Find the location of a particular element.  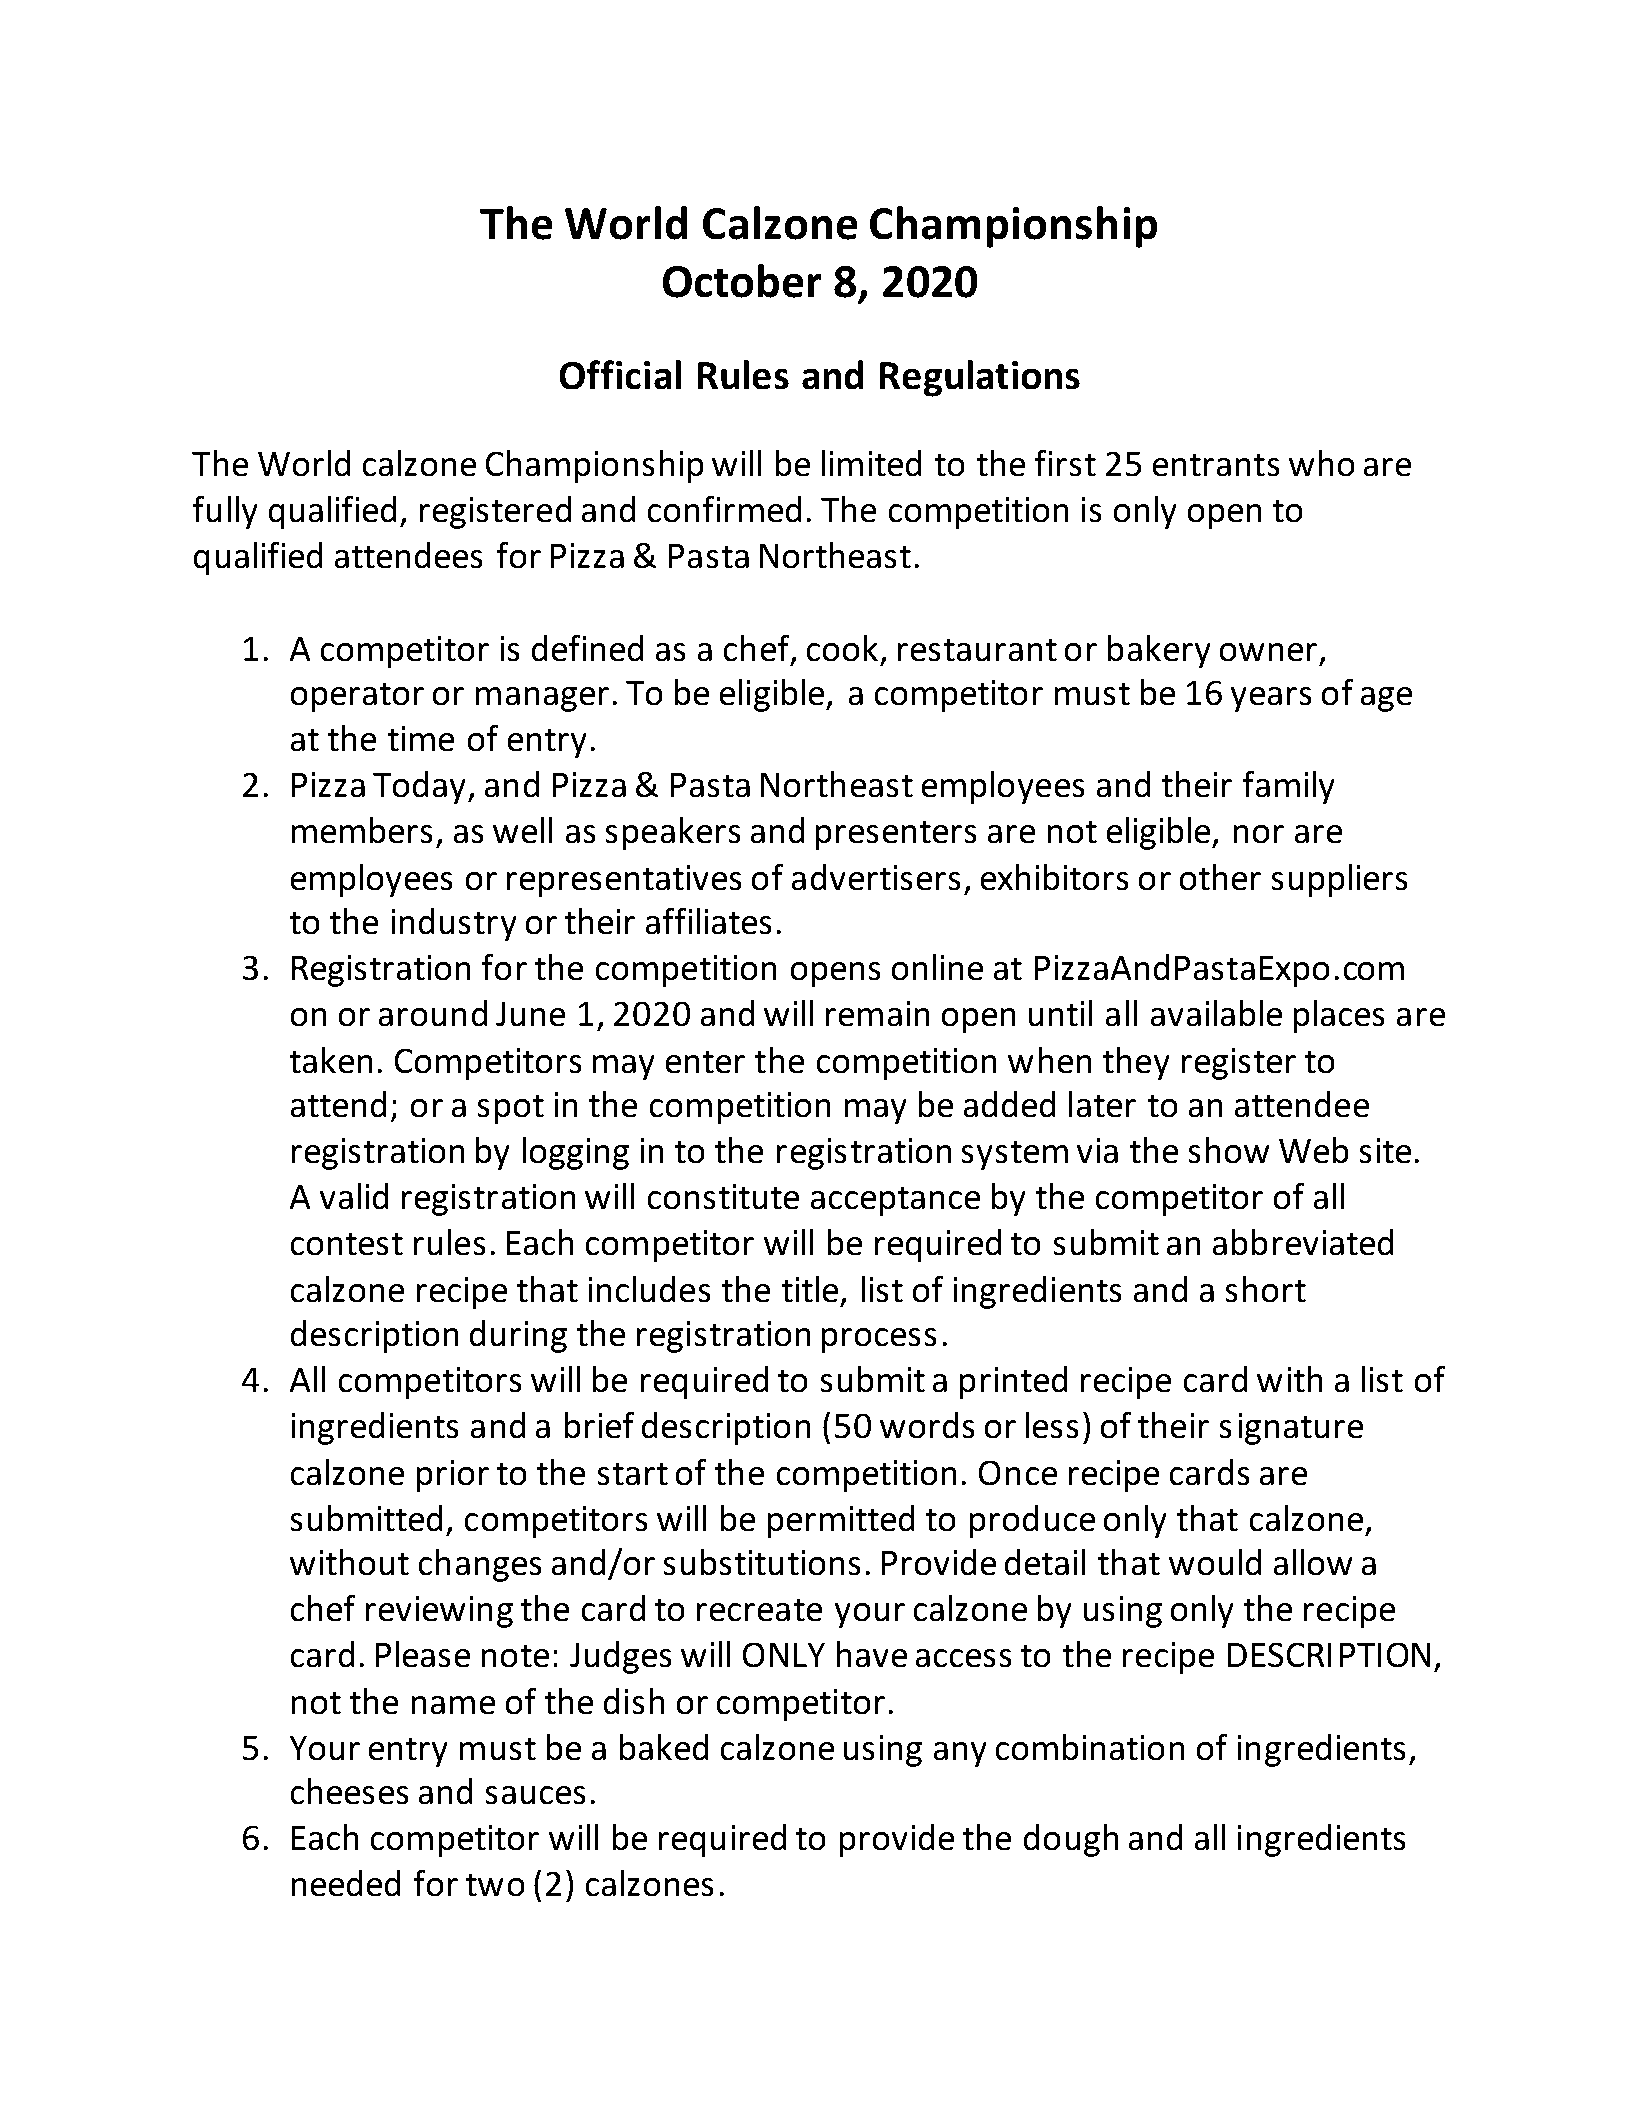

dough is located at coordinates (1071, 1840).
